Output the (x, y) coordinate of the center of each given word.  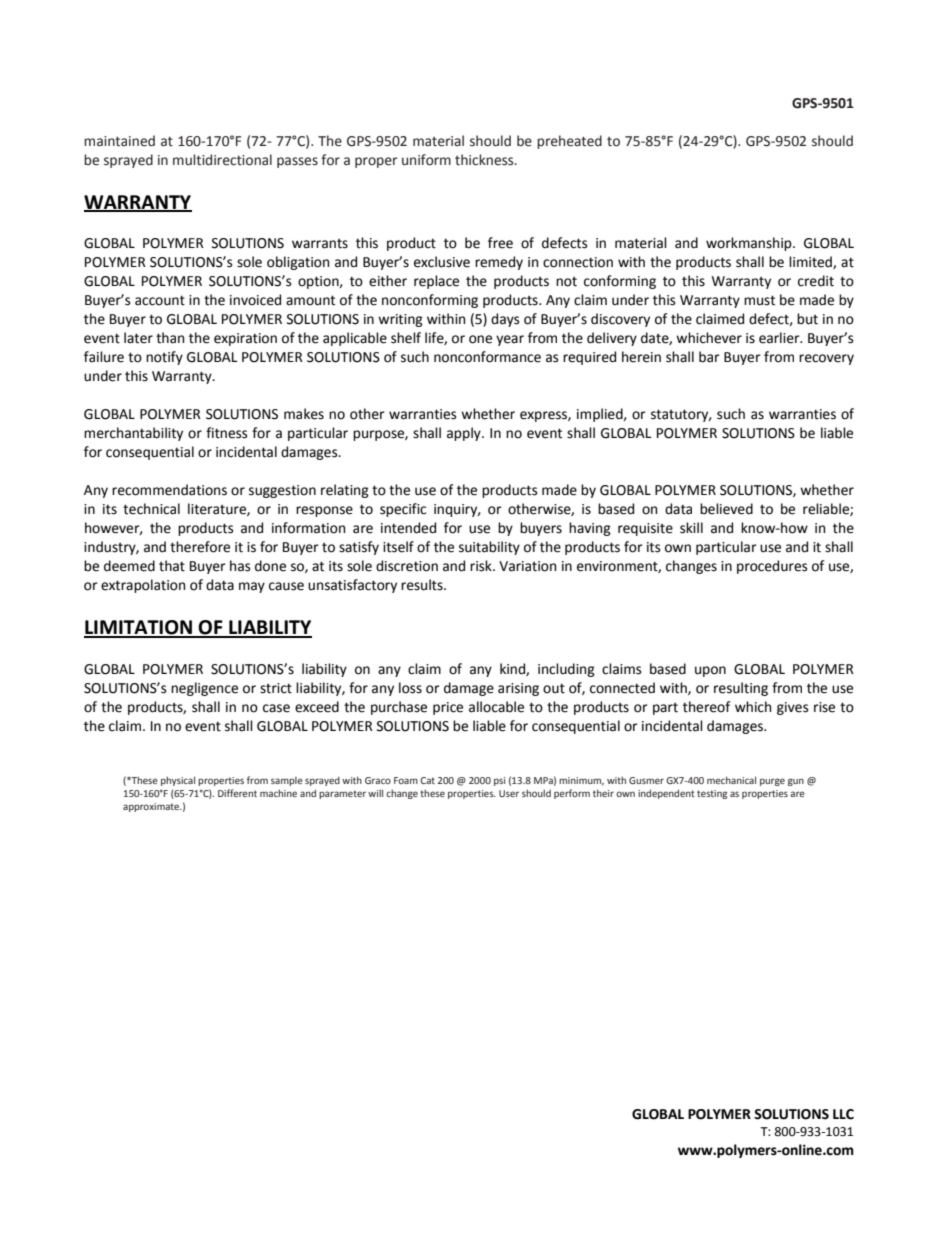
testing (712, 794)
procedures (772, 567)
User (509, 793)
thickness (485, 160)
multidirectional (222, 160)
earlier (780, 338)
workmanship (750, 244)
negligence (204, 689)
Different (237, 793)
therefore (200, 547)
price (448, 708)
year (510, 340)
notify (164, 358)
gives (792, 708)
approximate (152, 807)
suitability (489, 548)
